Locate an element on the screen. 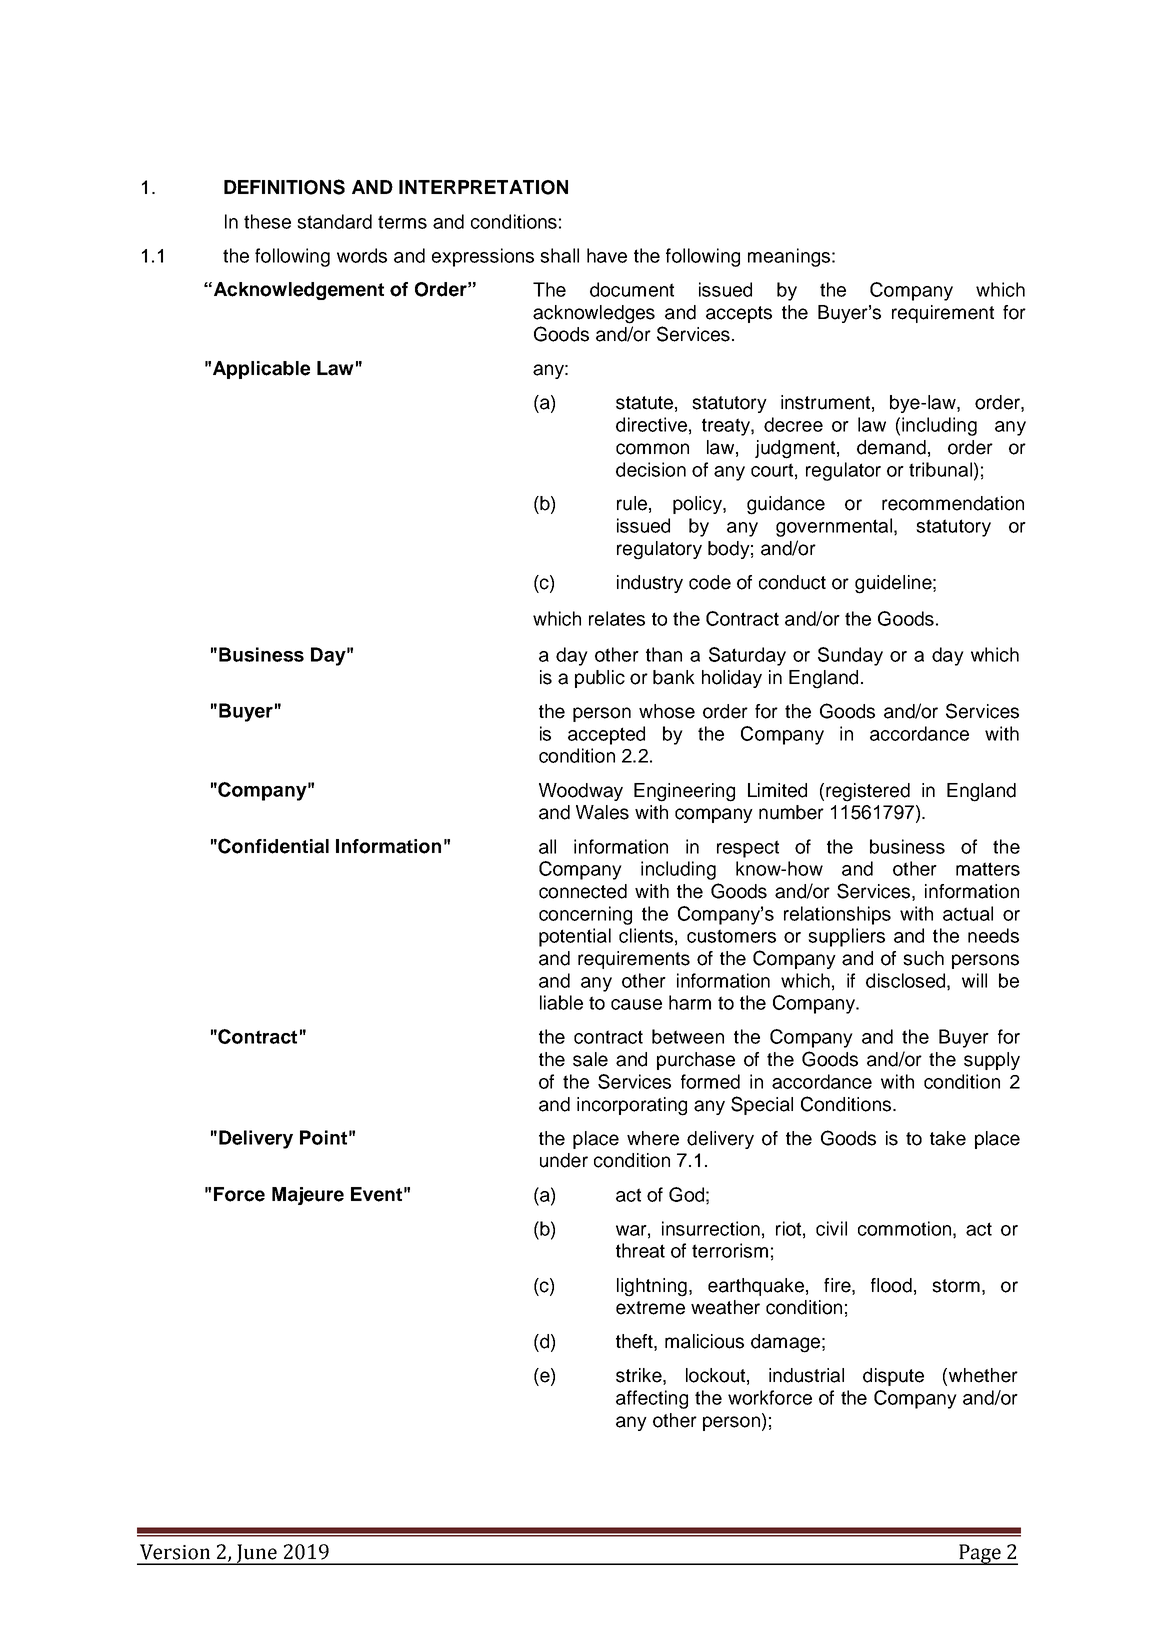  standard is located at coordinates (334, 221).
